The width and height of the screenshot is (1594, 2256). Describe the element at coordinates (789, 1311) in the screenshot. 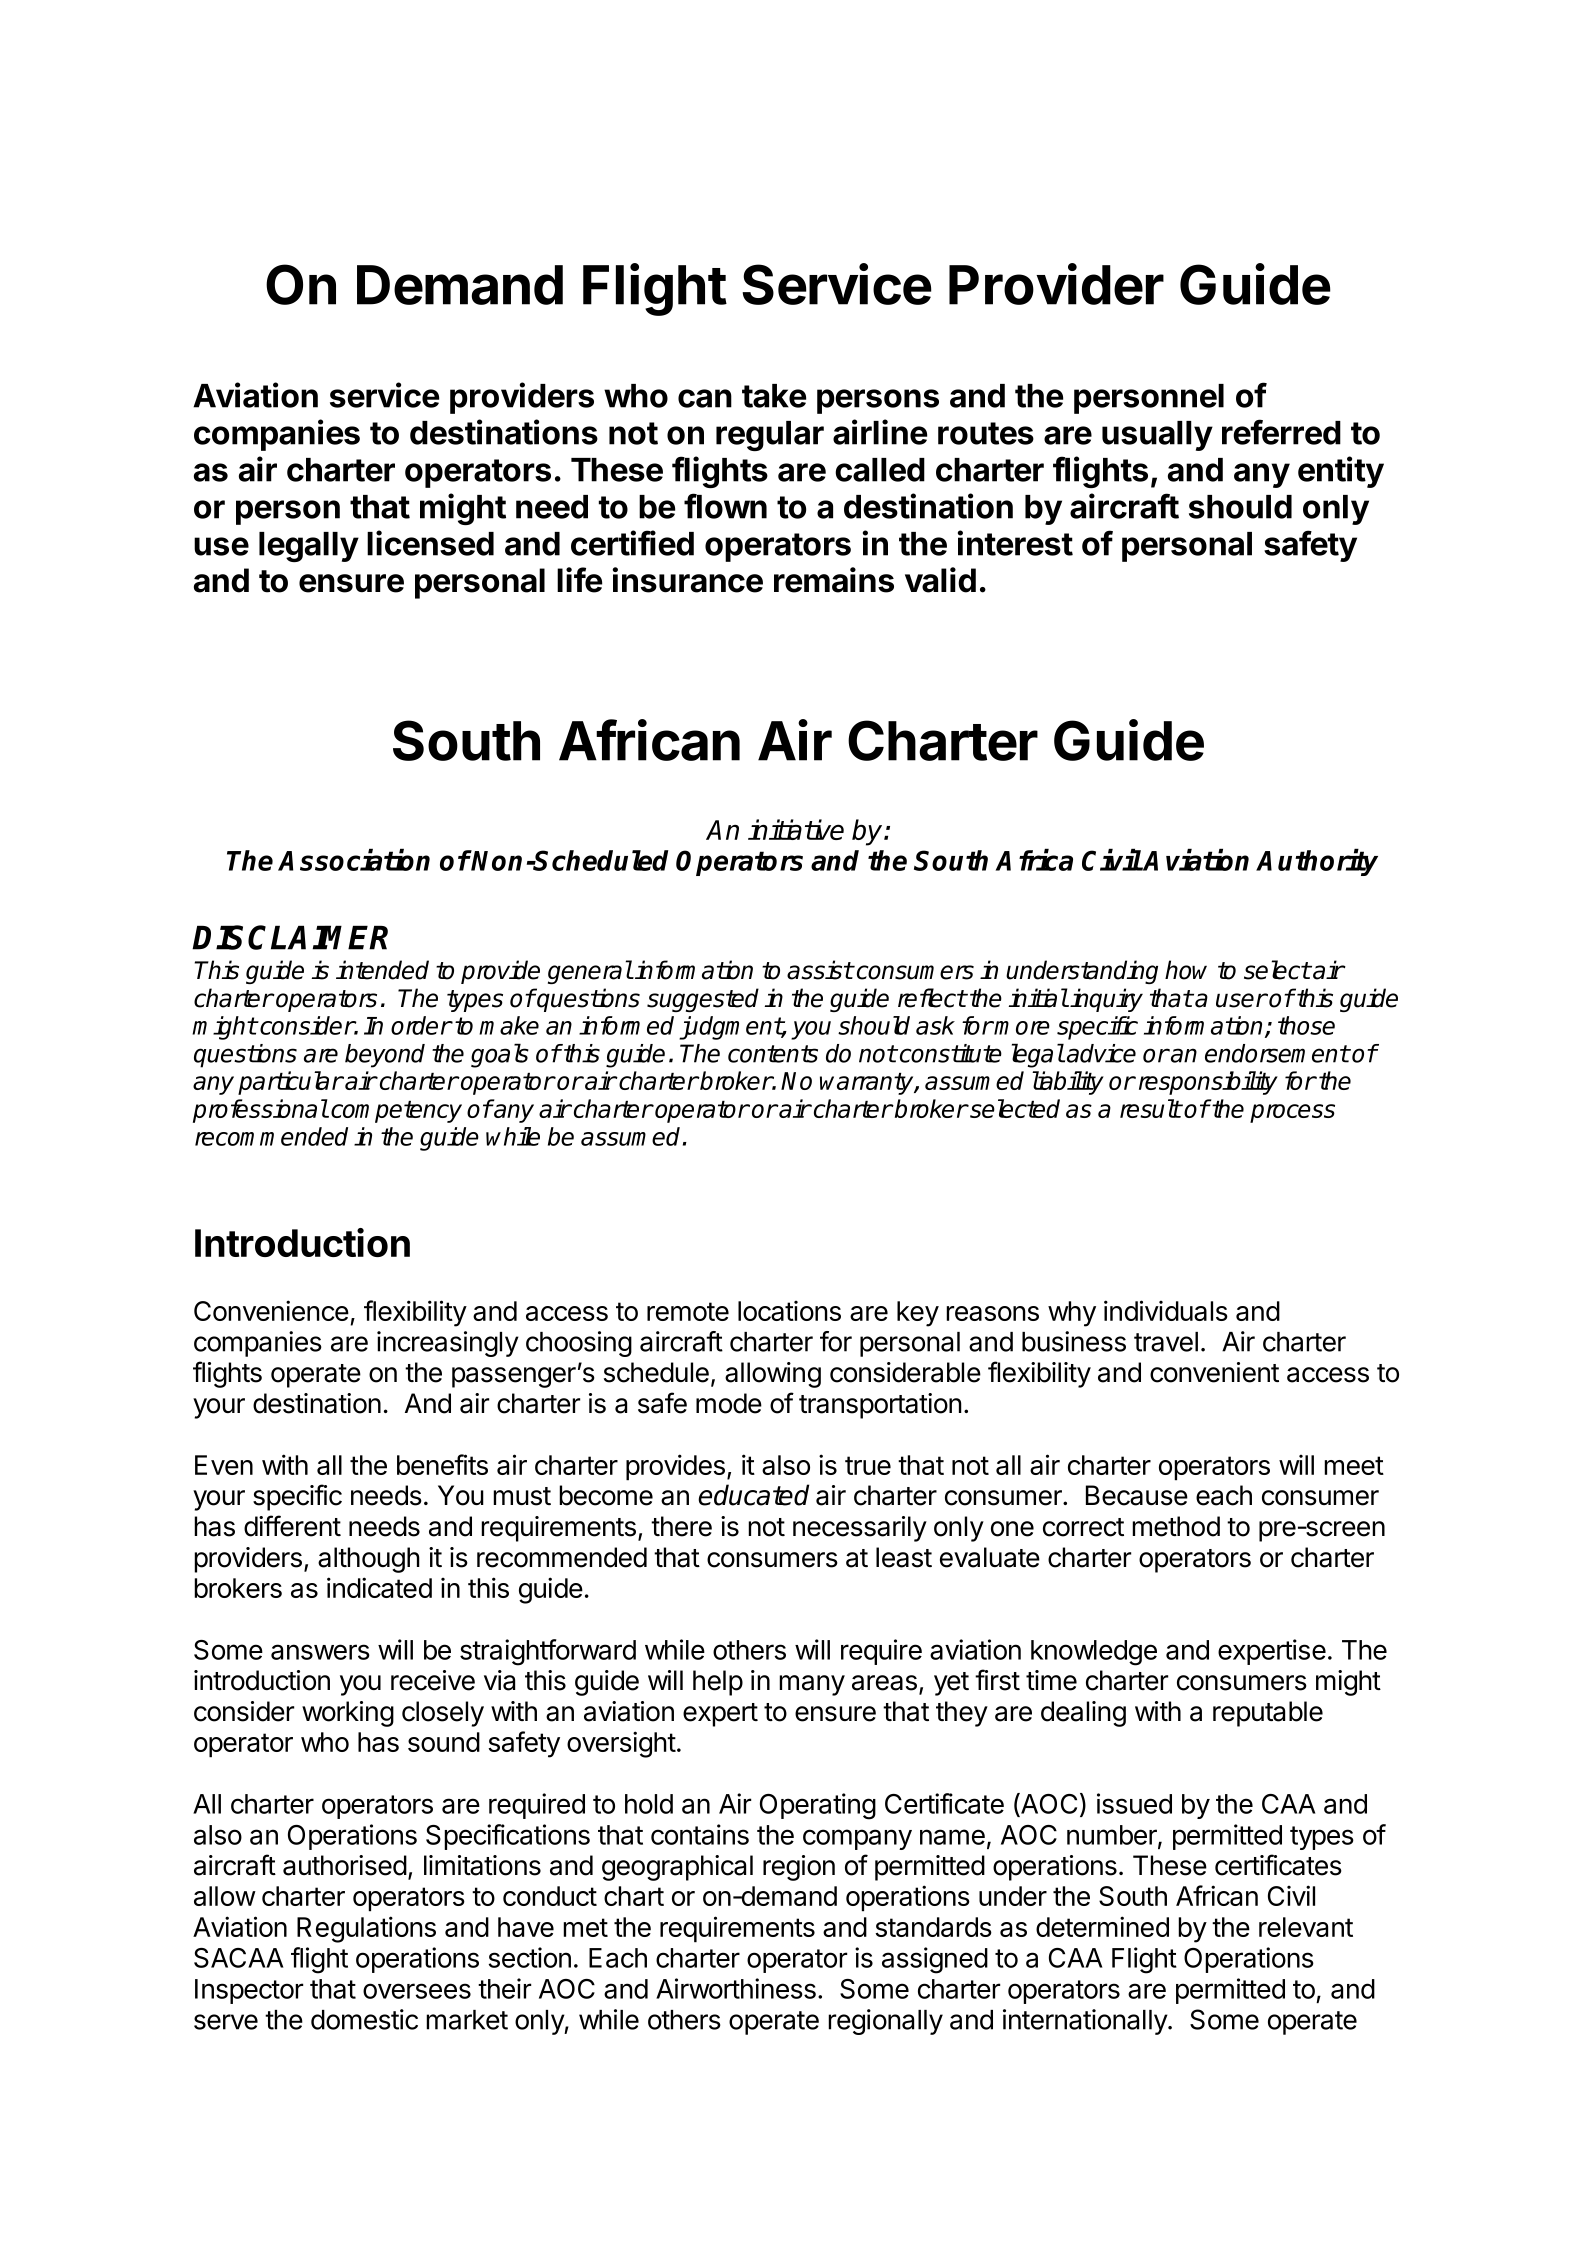

I see `locations` at that location.
